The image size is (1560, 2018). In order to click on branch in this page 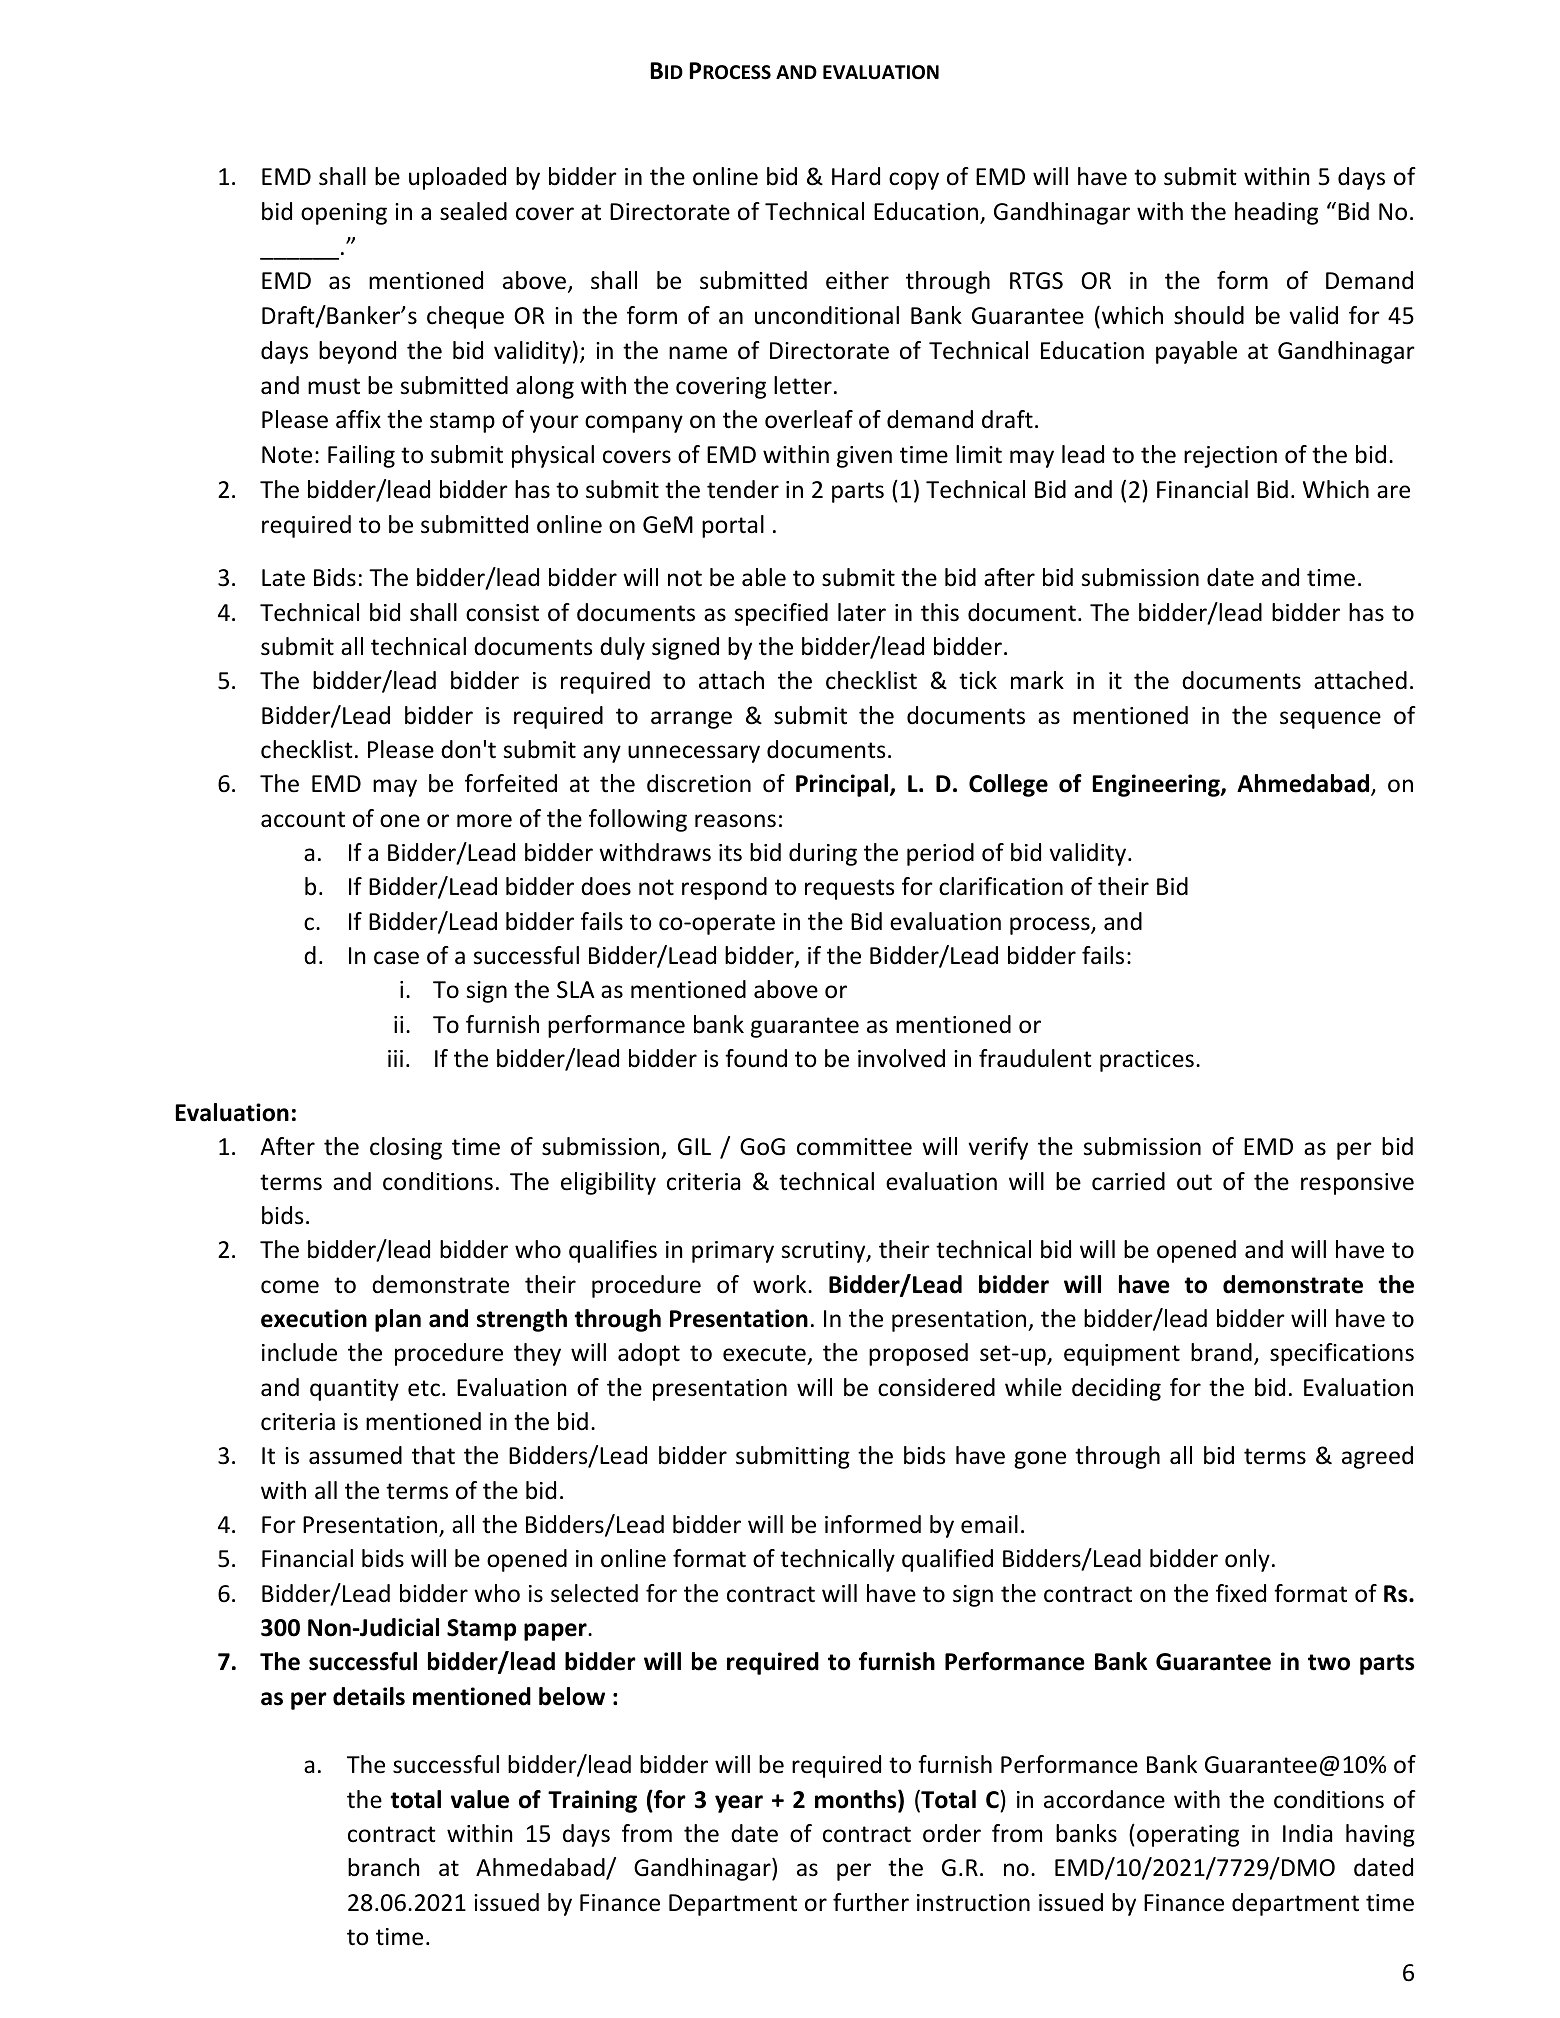, I will do `click(383, 1867)`.
